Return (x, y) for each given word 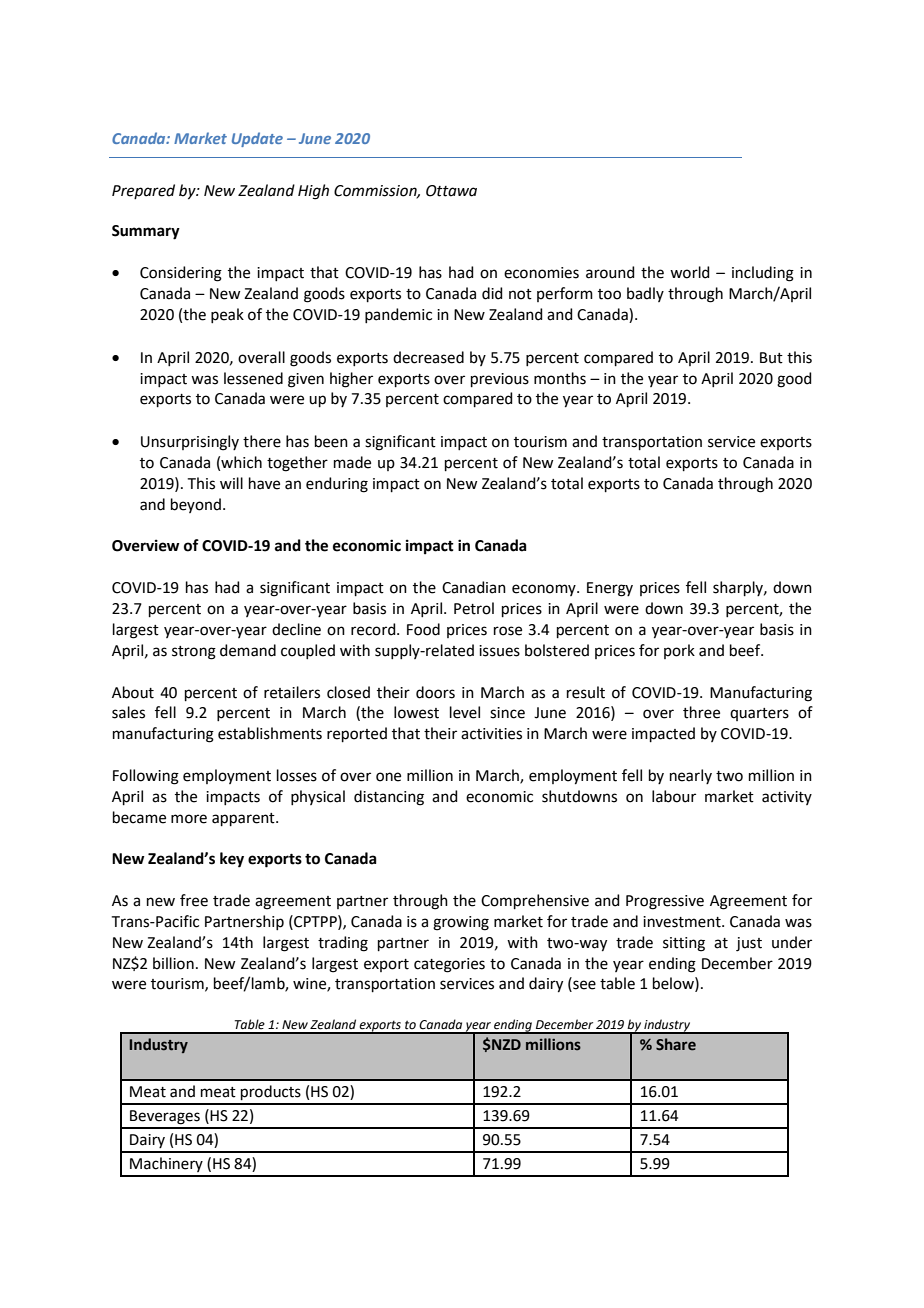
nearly (691, 776)
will (231, 483)
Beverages (165, 1117)
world (690, 272)
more (189, 819)
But (771, 358)
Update (257, 139)
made (352, 462)
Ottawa (451, 191)
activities (491, 734)
